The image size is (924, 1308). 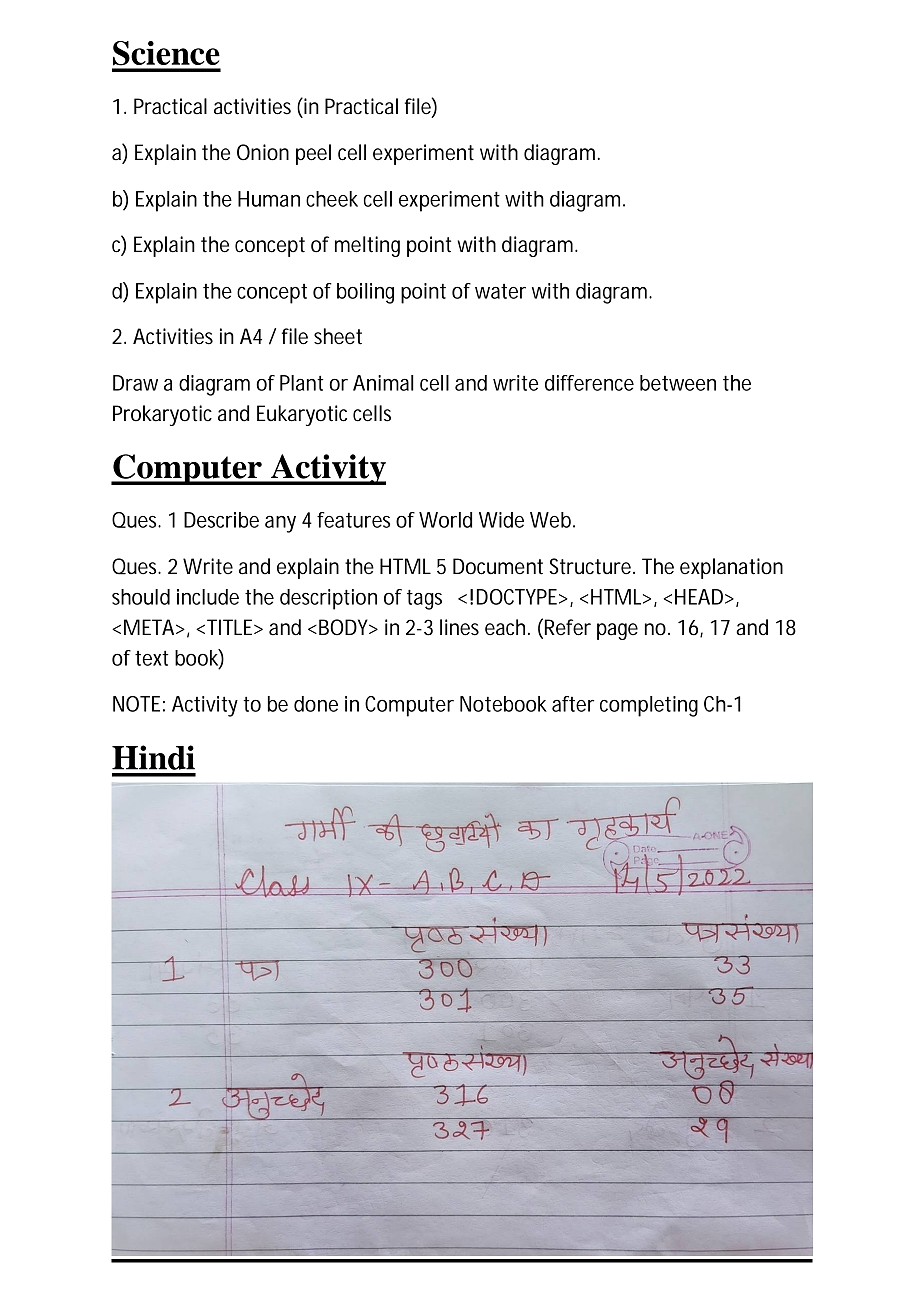 I want to click on melting, so click(x=367, y=246).
